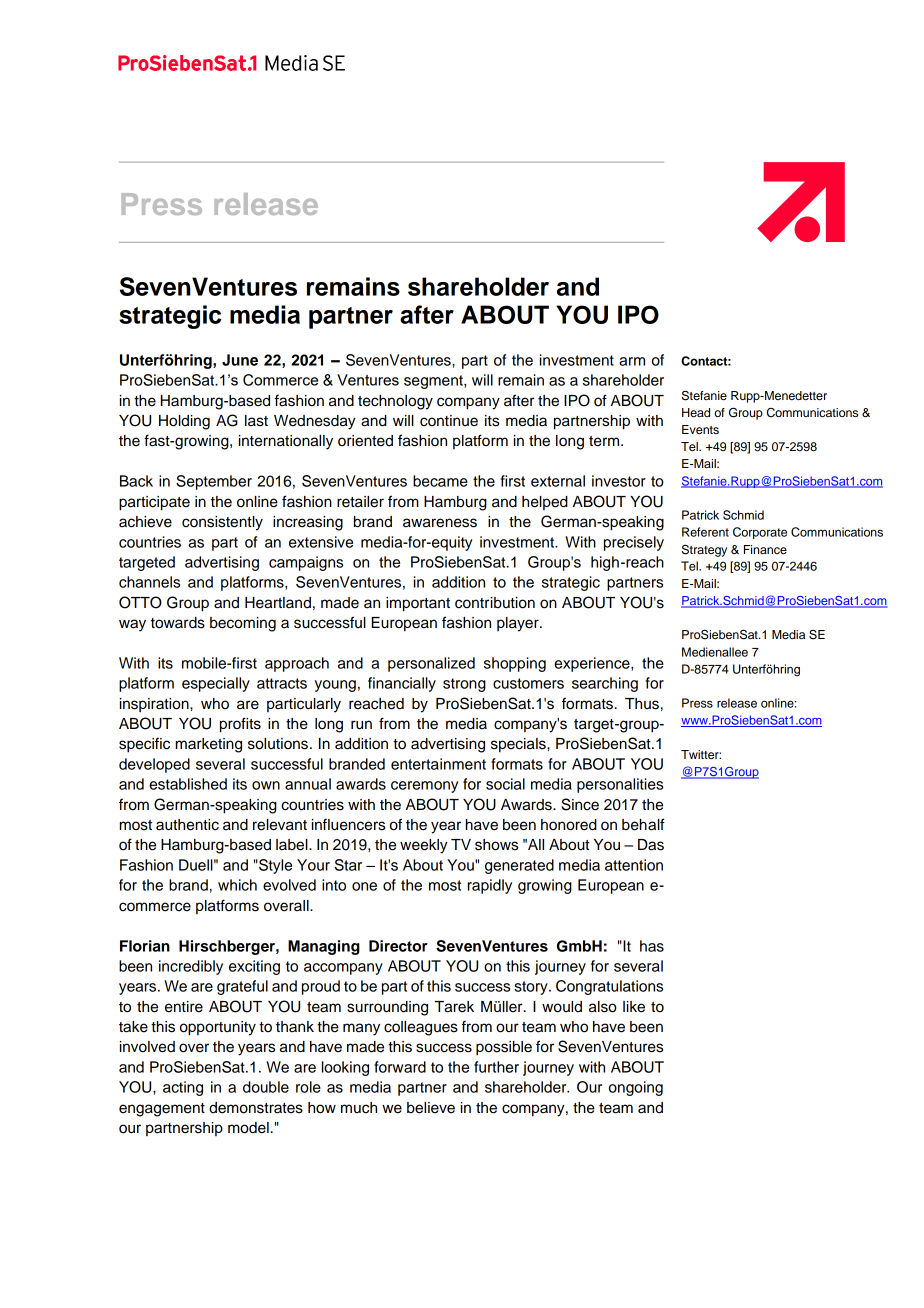 The width and height of the image is (924, 1308). I want to click on profits, so click(240, 725).
